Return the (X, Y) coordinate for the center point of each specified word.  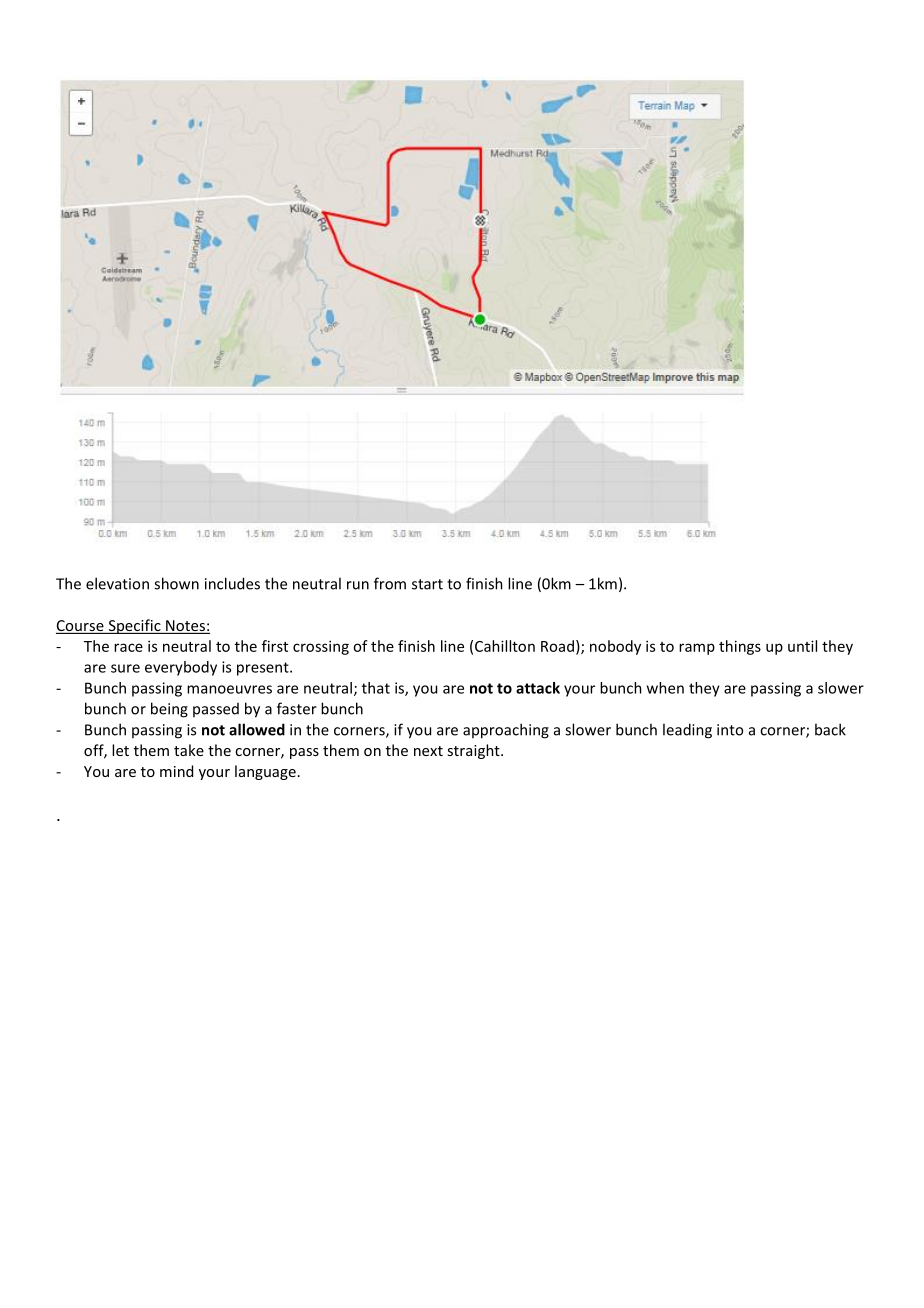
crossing (321, 647)
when (665, 688)
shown (176, 583)
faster (297, 708)
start (427, 584)
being (169, 710)
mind (176, 771)
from (390, 583)
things (740, 647)
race (128, 647)
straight (474, 751)
